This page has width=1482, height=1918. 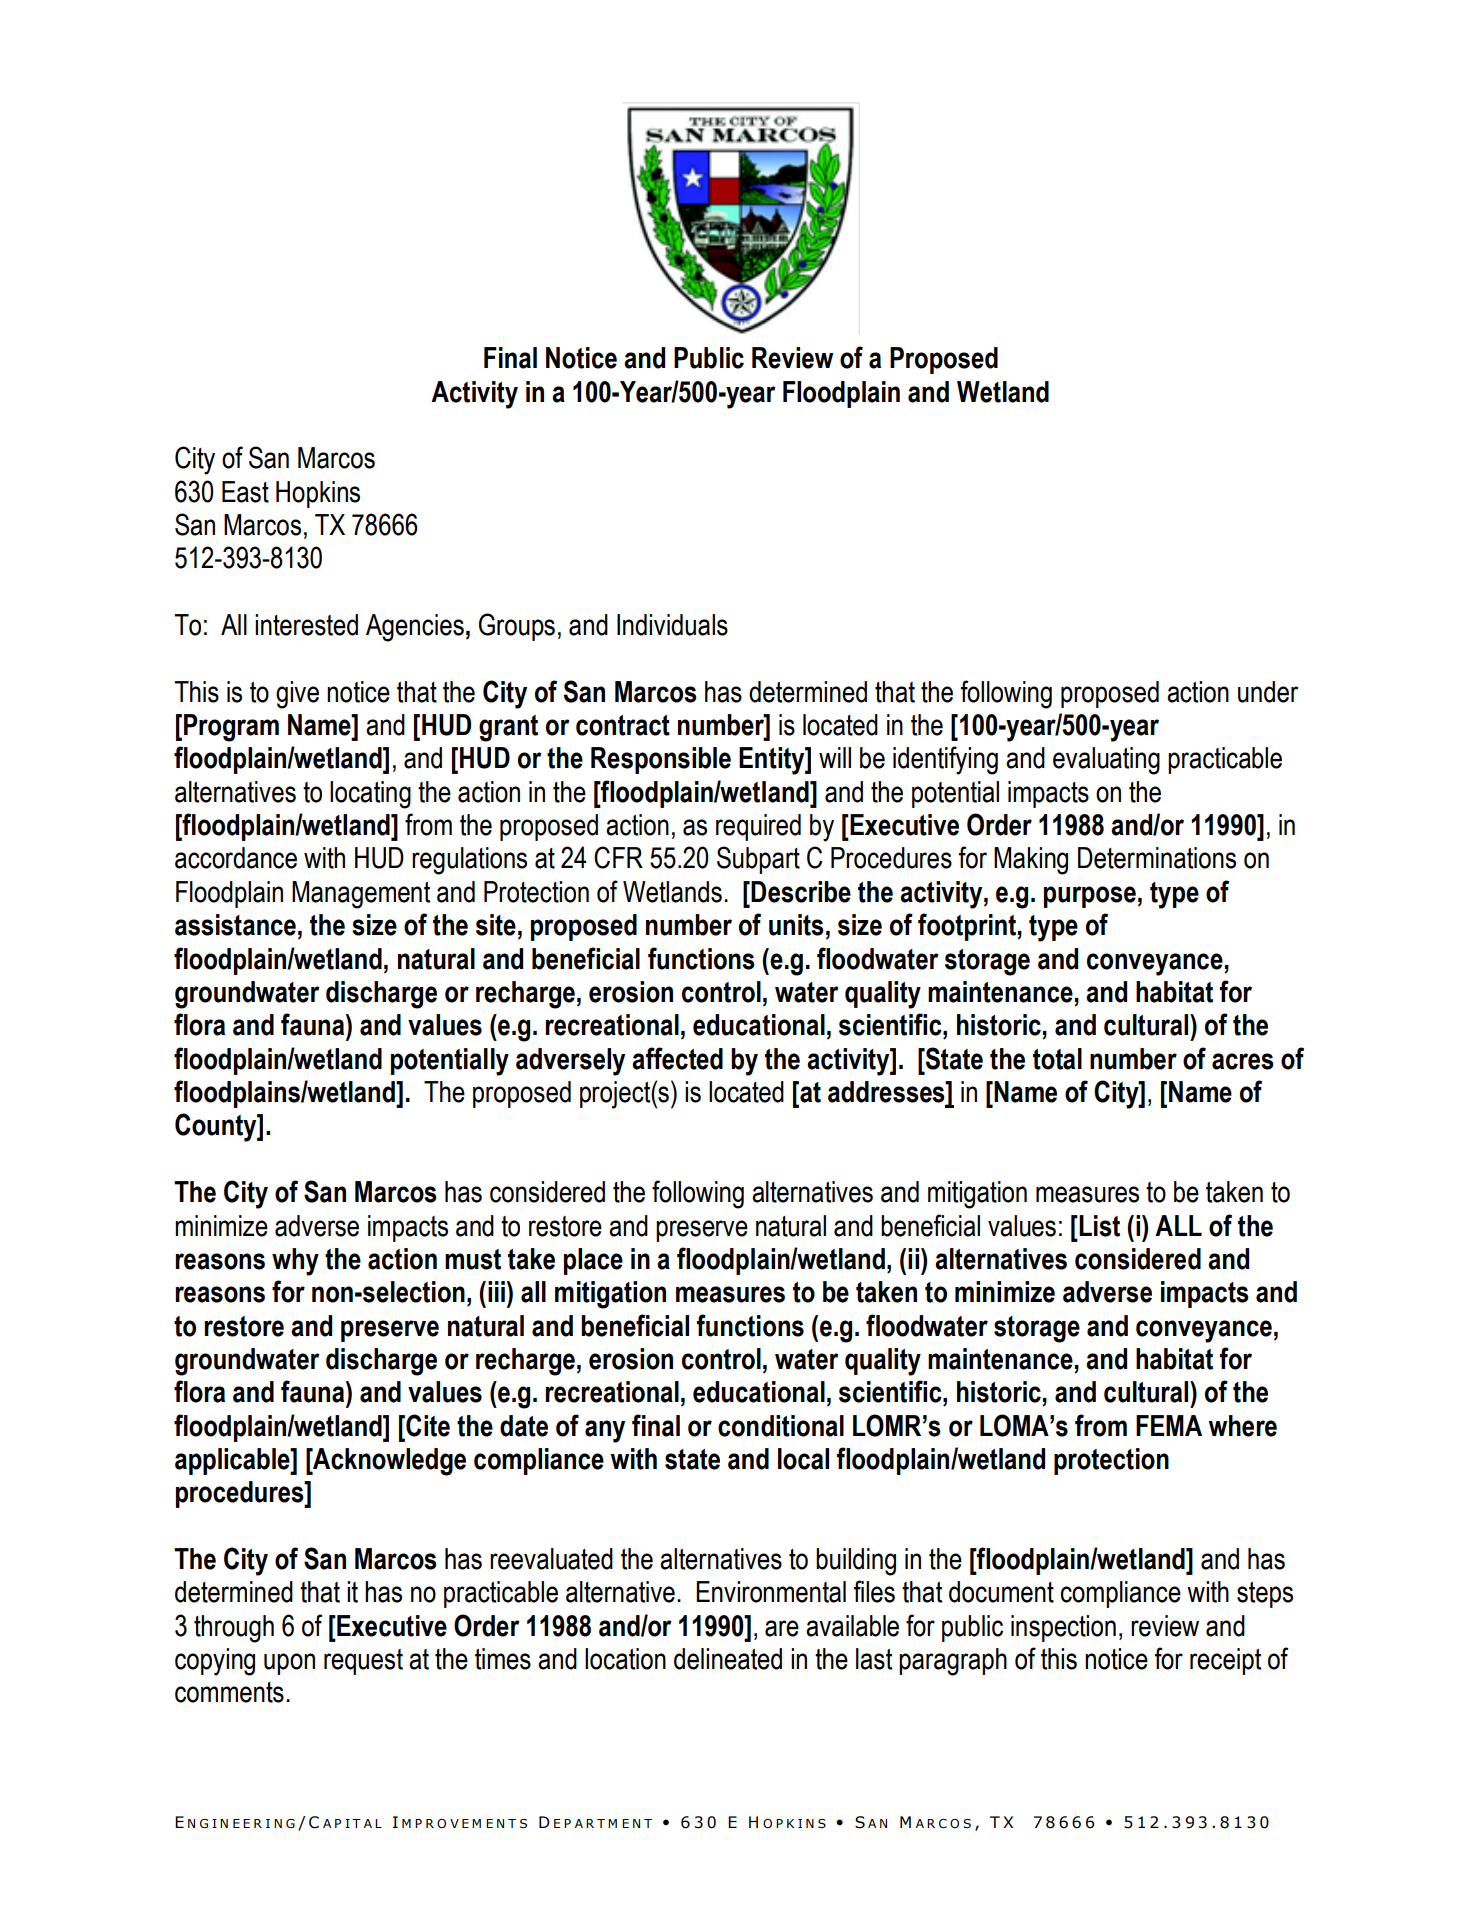 What do you see at coordinates (677, 1058) in the page?
I see `affected` at bounding box center [677, 1058].
